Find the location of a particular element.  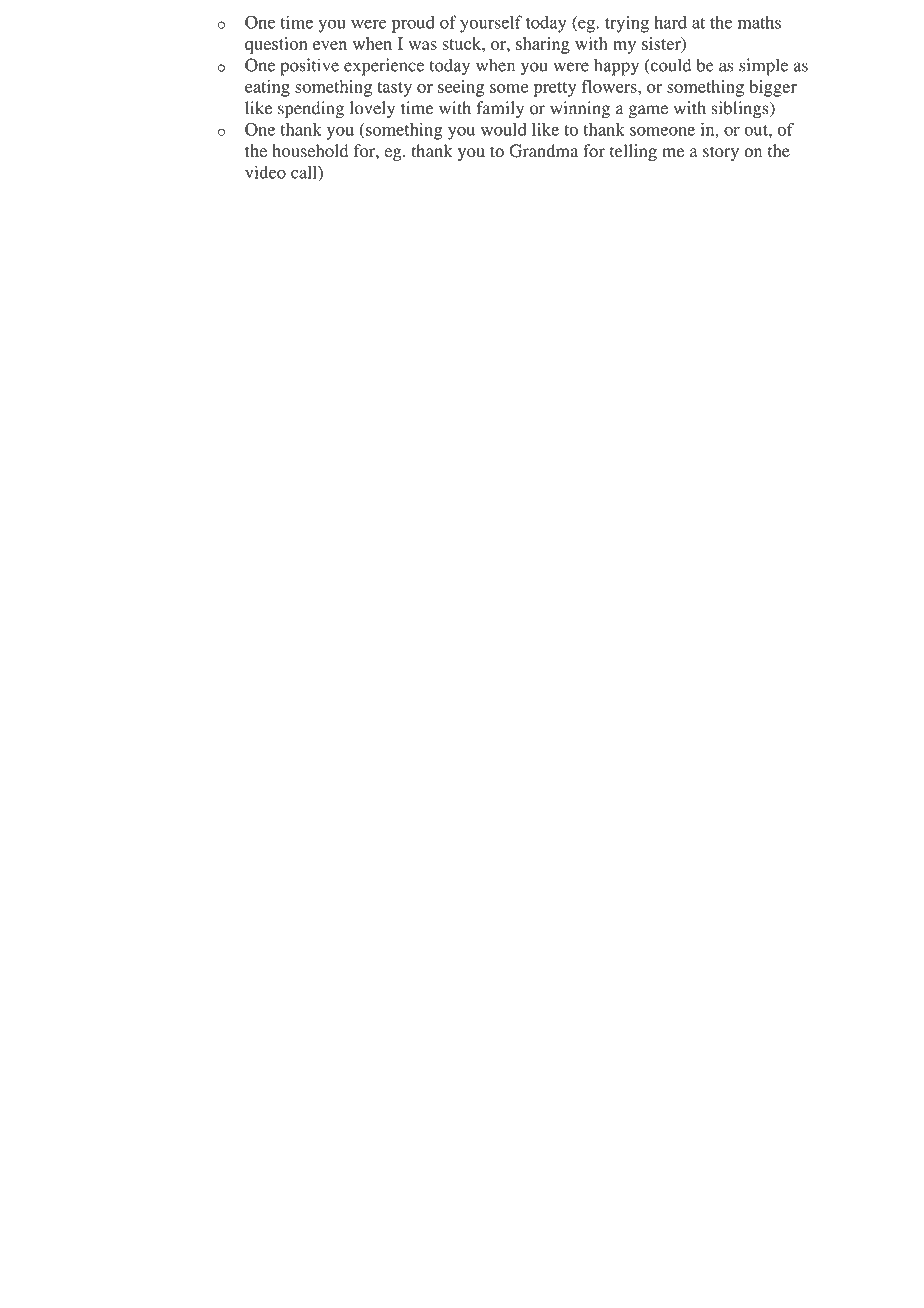

hard is located at coordinates (670, 22).
